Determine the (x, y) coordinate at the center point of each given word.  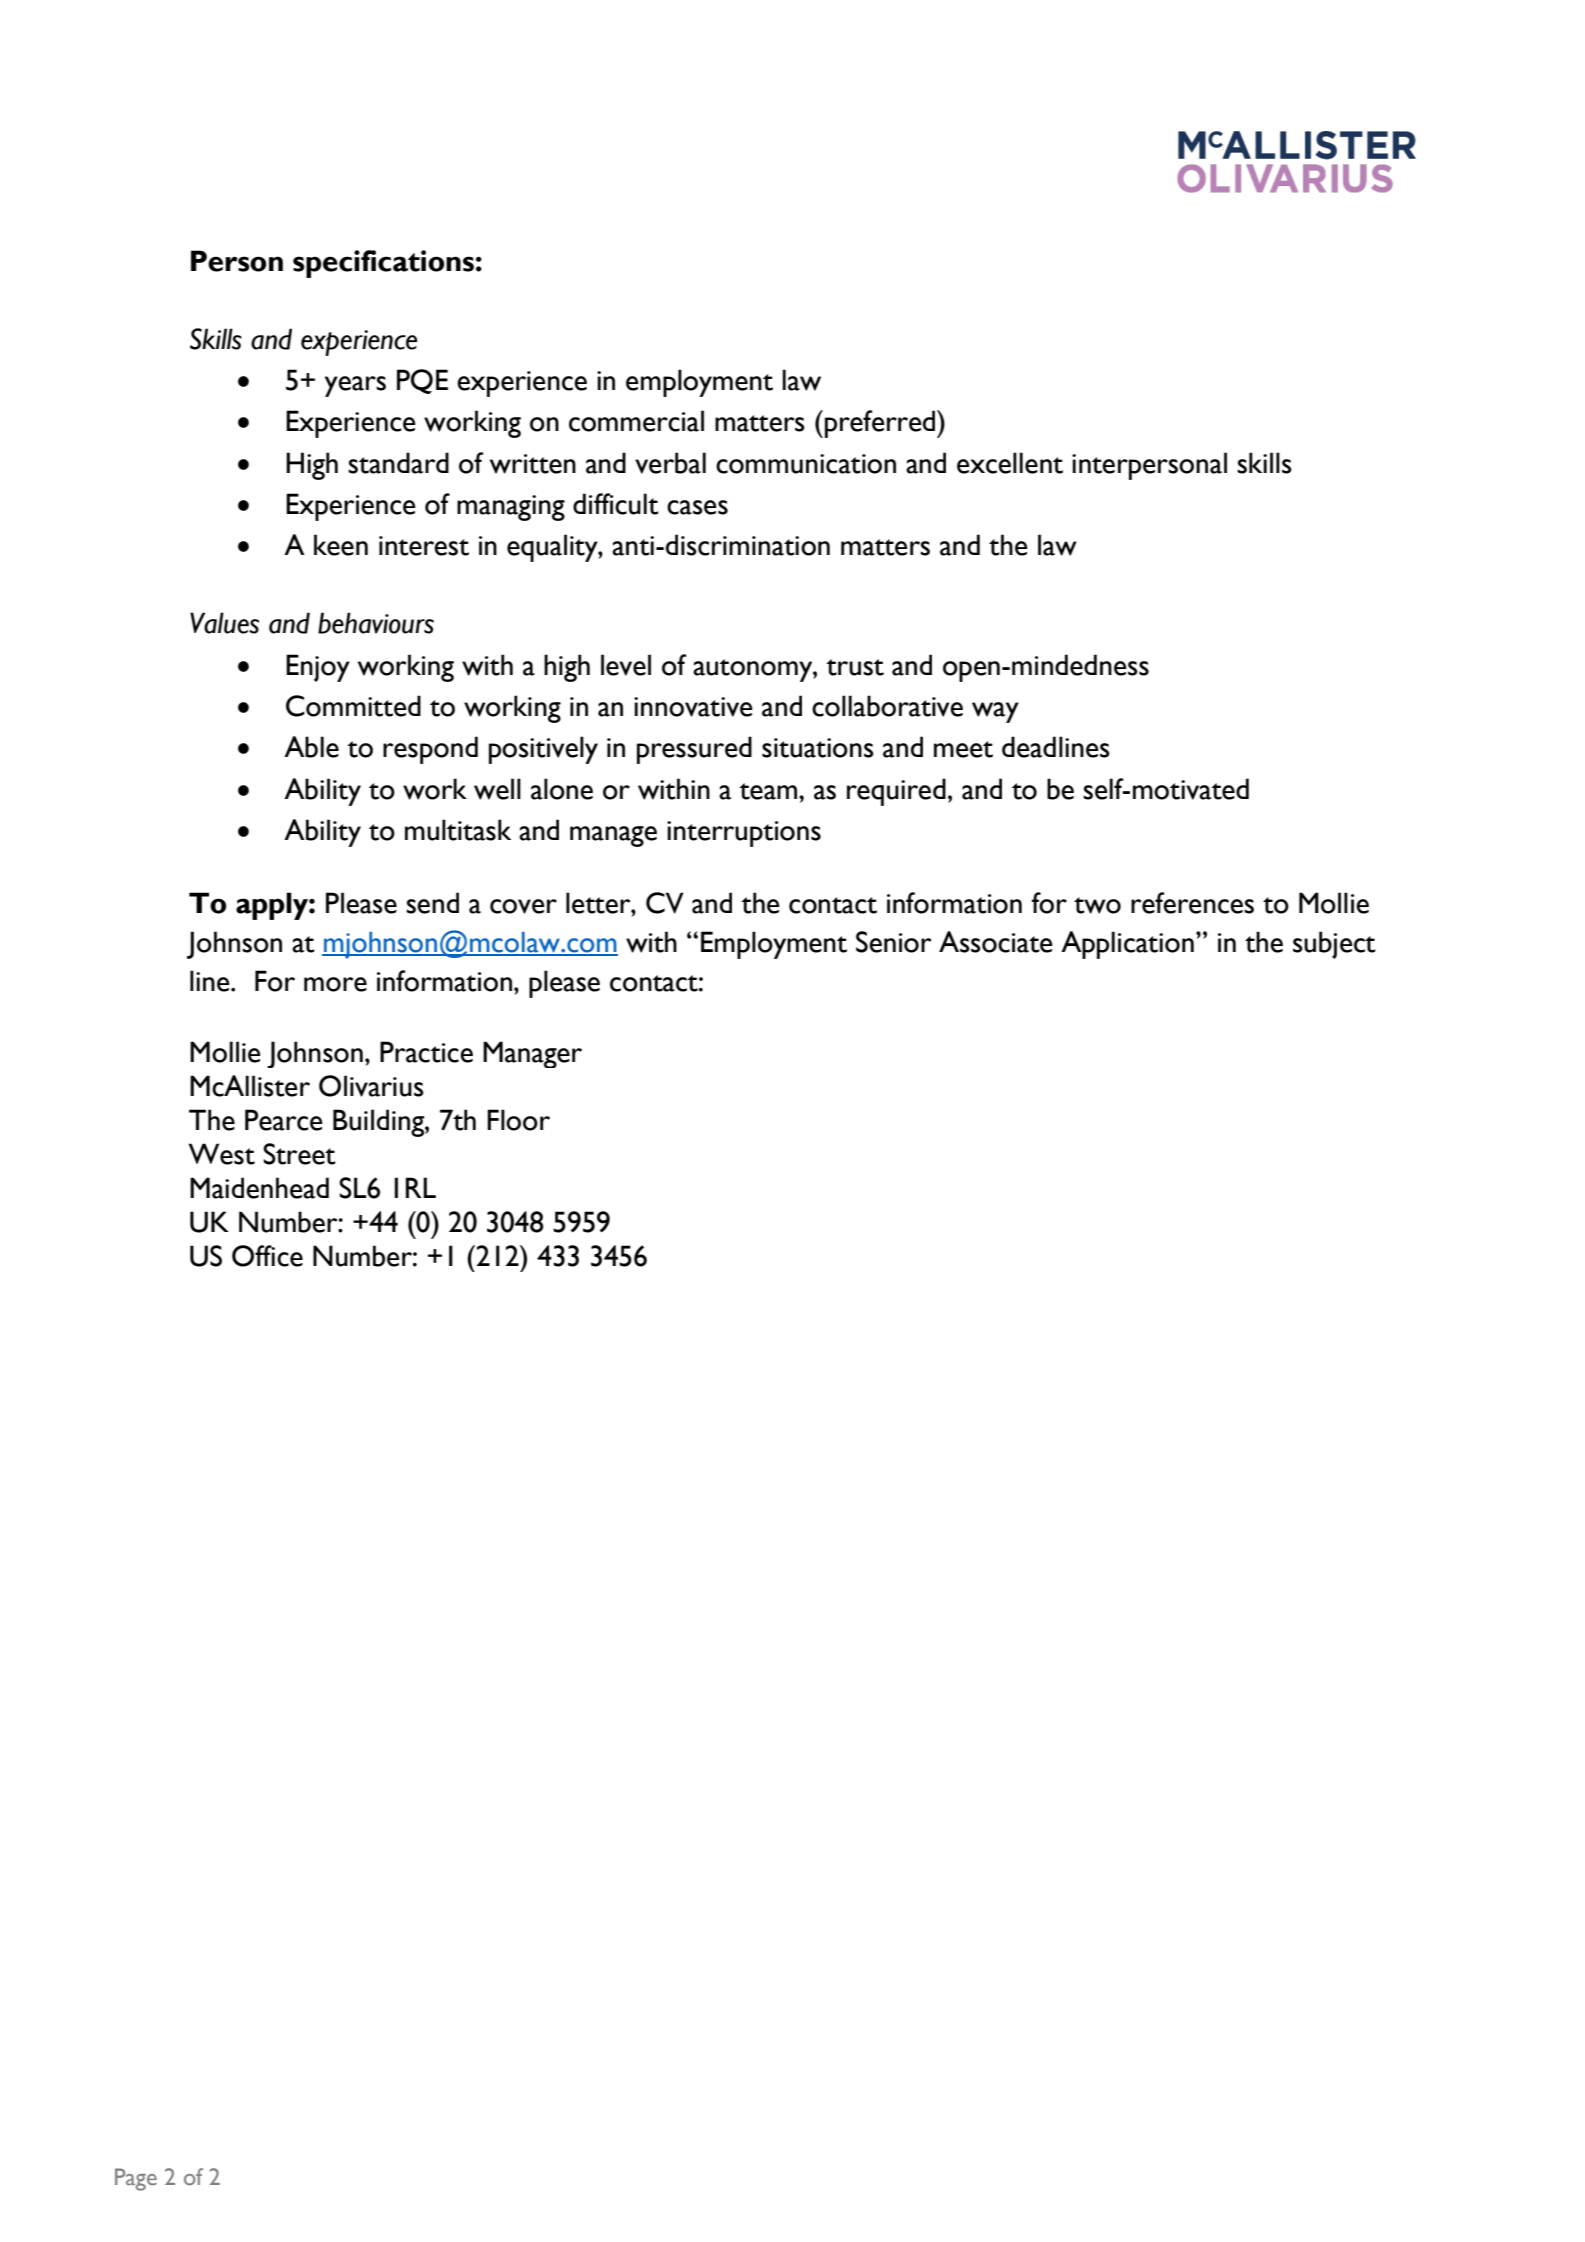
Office (267, 1256)
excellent (1010, 463)
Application (1127, 945)
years (355, 386)
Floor (518, 1120)
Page (136, 2179)
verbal (670, 463)
